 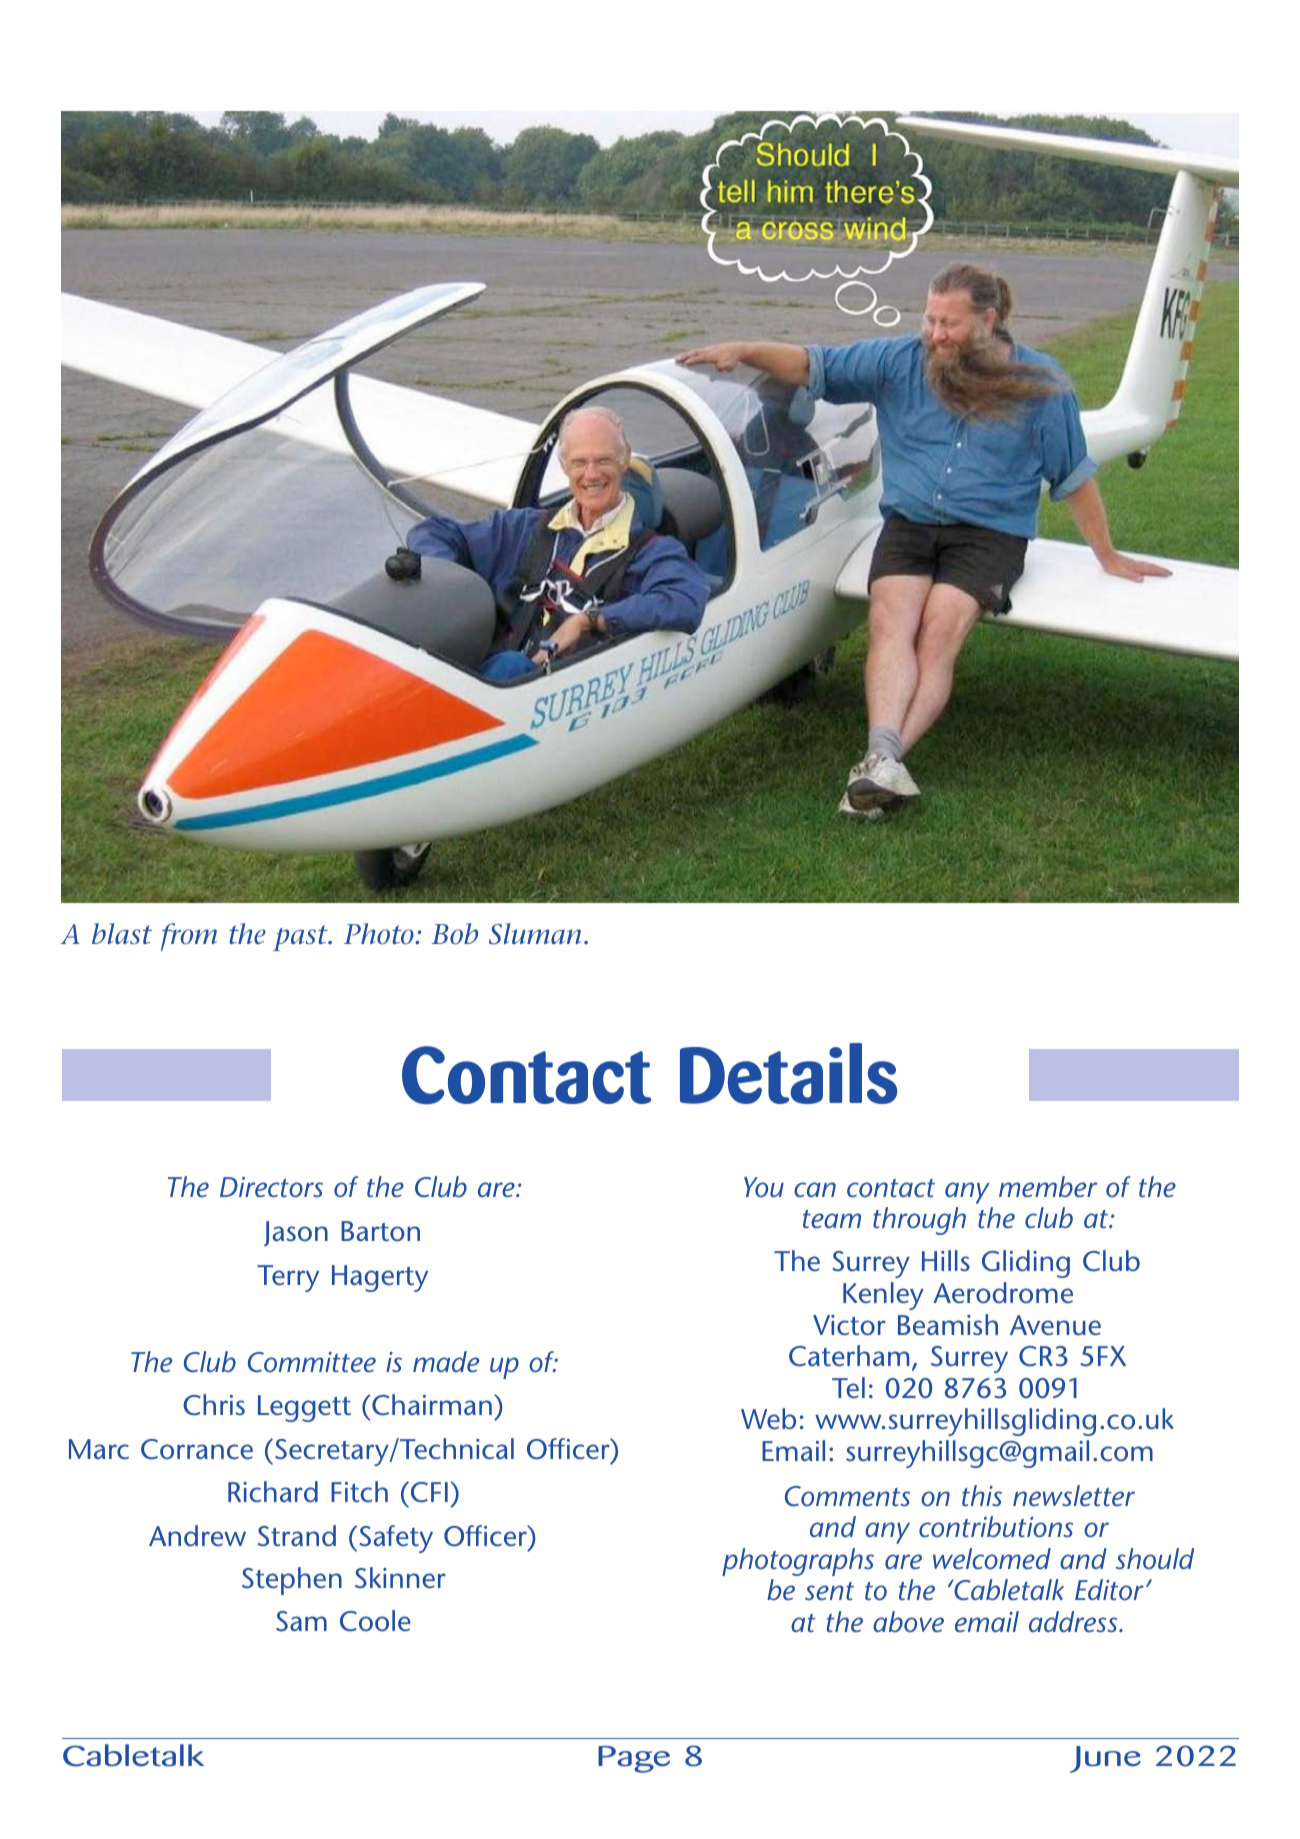 What do you see at coordinates (454, 933) in the document?
I see `Bob` at bounding box center [454, 933].
